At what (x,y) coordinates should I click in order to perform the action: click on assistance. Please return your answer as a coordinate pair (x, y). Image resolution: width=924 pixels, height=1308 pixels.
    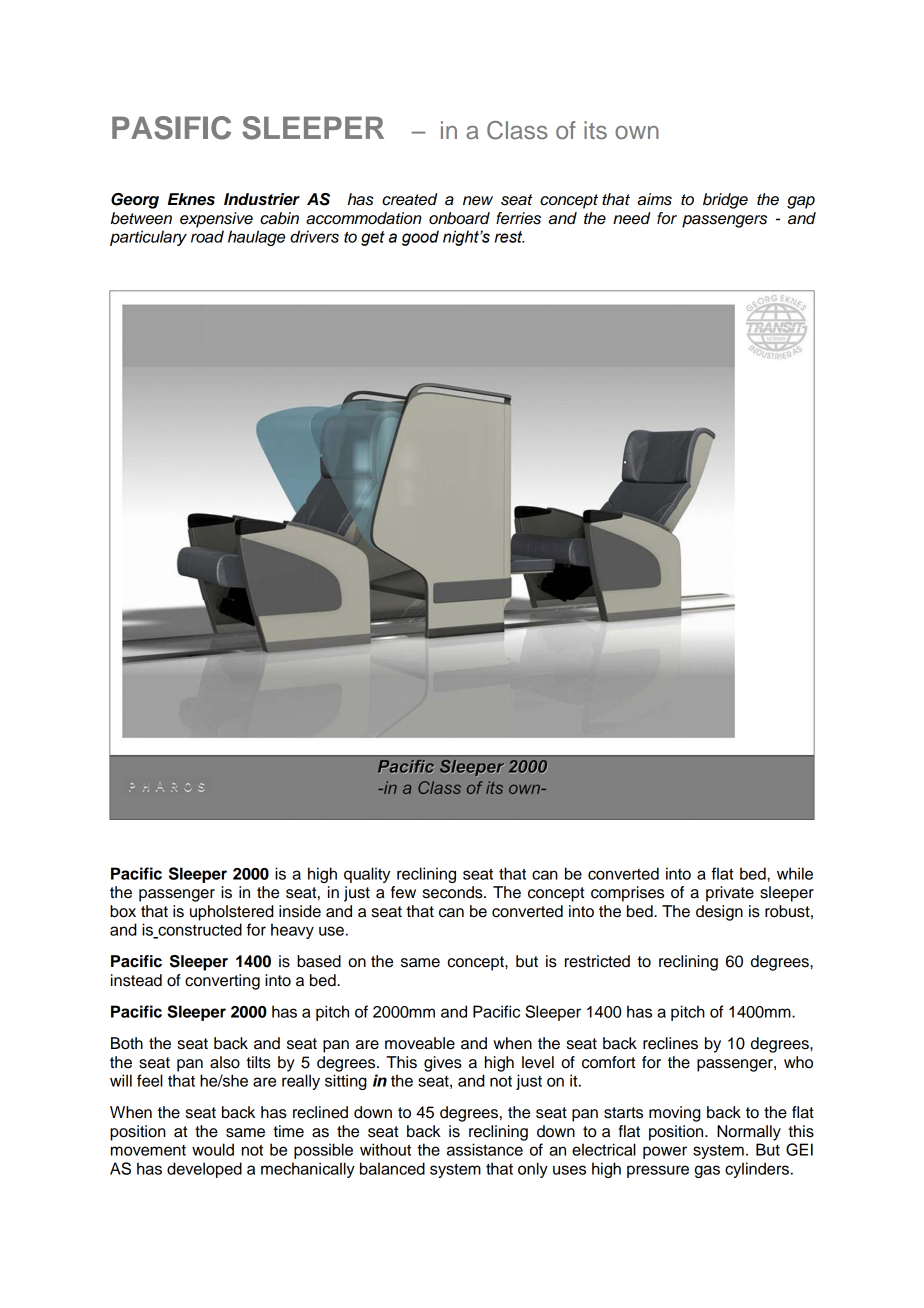
    Looking at the image, I should click on (485, 1149).
